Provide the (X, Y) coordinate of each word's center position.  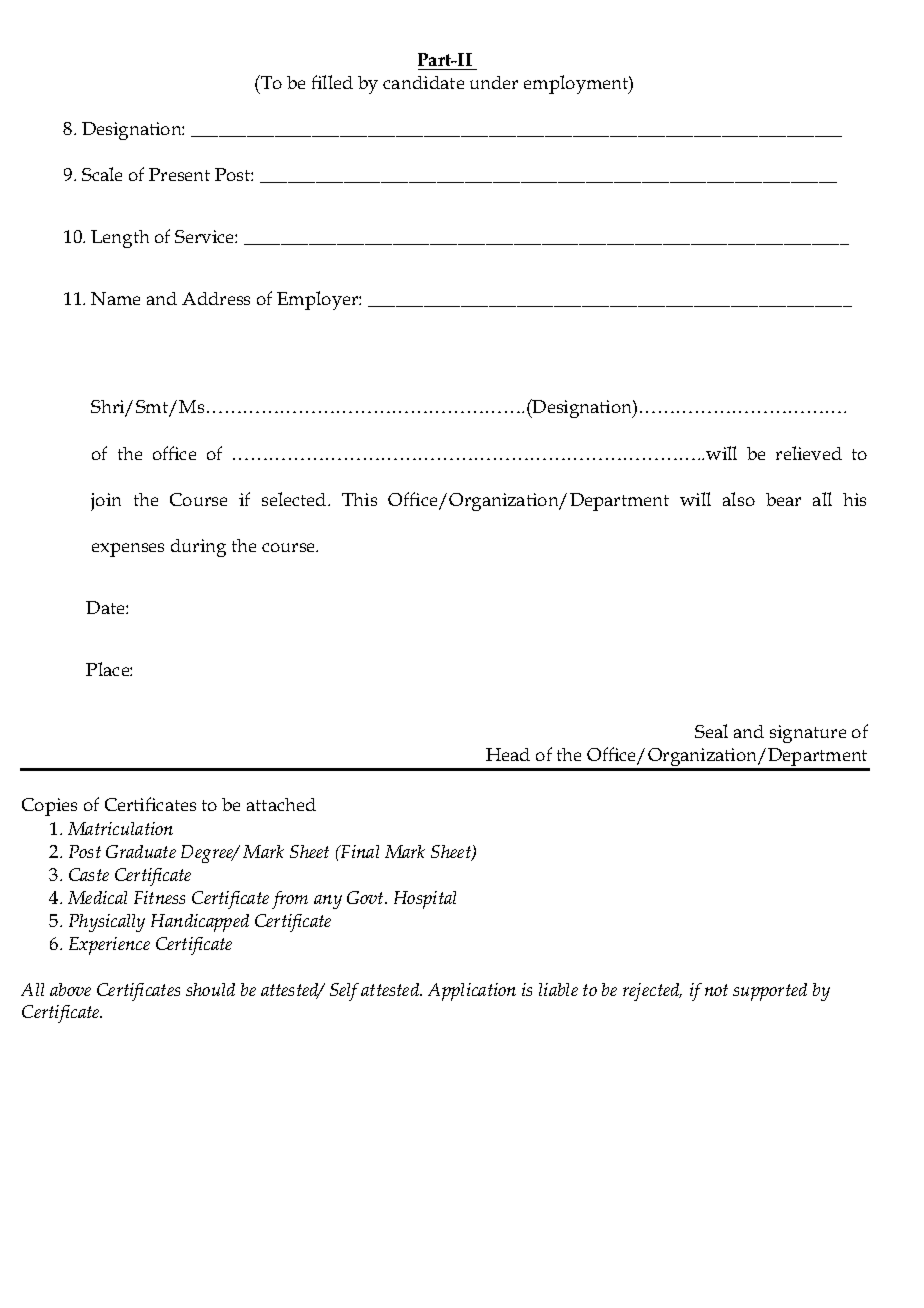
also (739, 499)
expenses (128, 550)
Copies (49, 807)
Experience (109, 946)
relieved (809, 453)
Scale (102, 174)
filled (332, 82)
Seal (711, 731)
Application (472, 992)
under (494, 82)
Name (115, 298)
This (359, 499)
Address (216, 298)
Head (508, 754)
